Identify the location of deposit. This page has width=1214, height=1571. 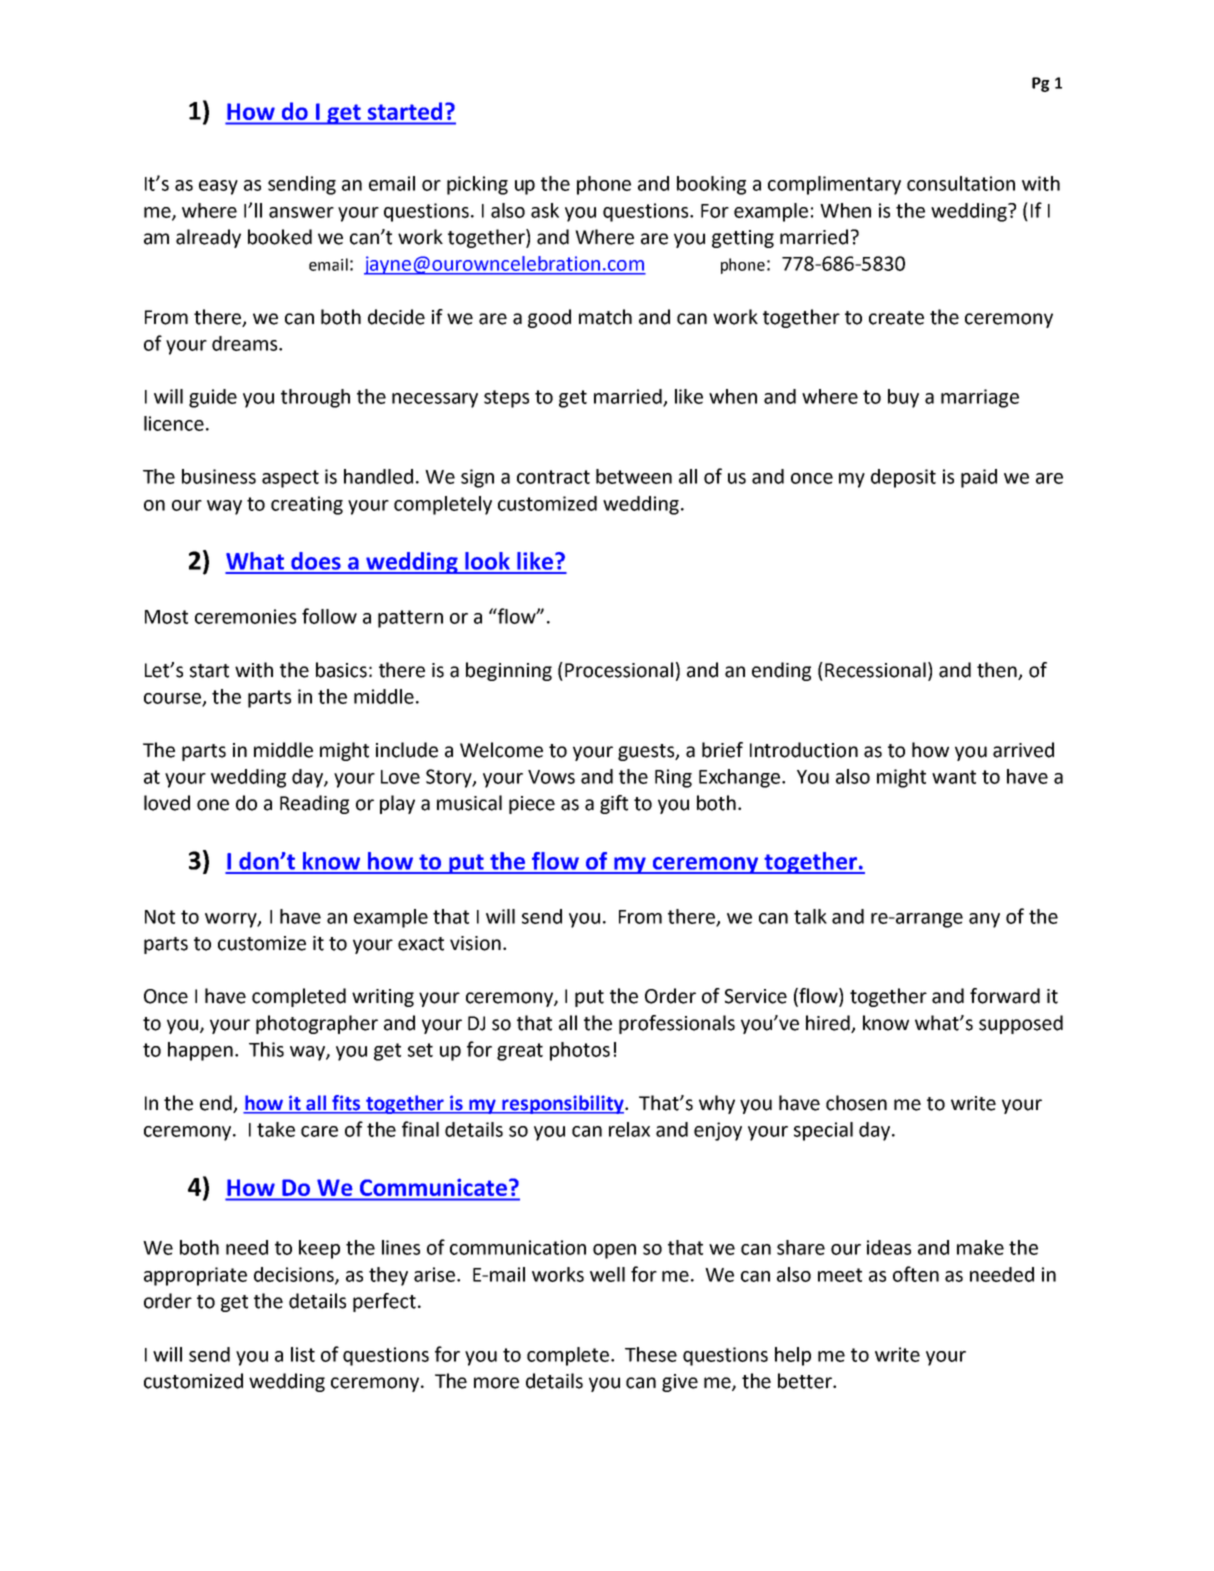
(903, 478).
